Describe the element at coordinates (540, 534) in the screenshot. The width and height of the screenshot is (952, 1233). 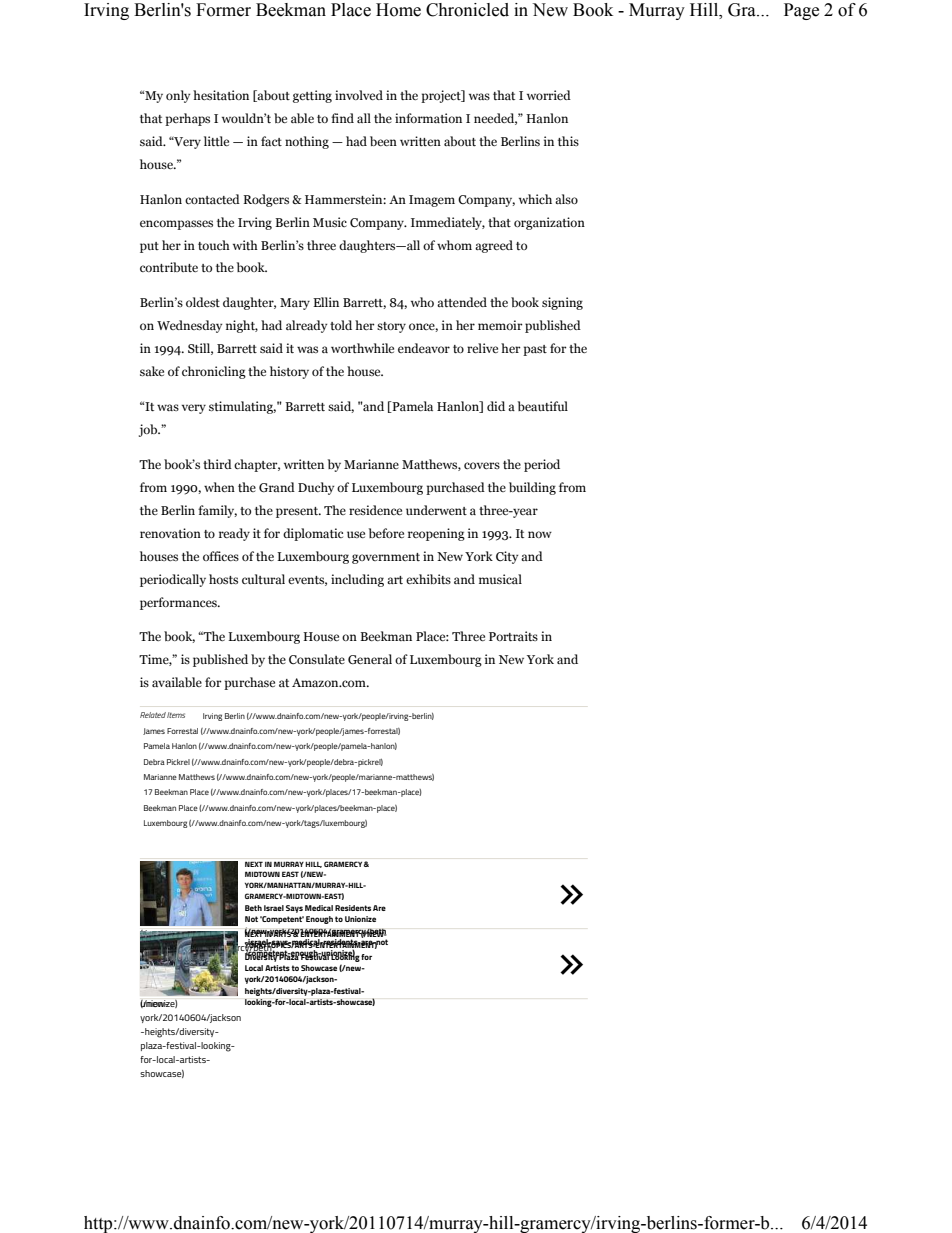
I see `now` at that location.
